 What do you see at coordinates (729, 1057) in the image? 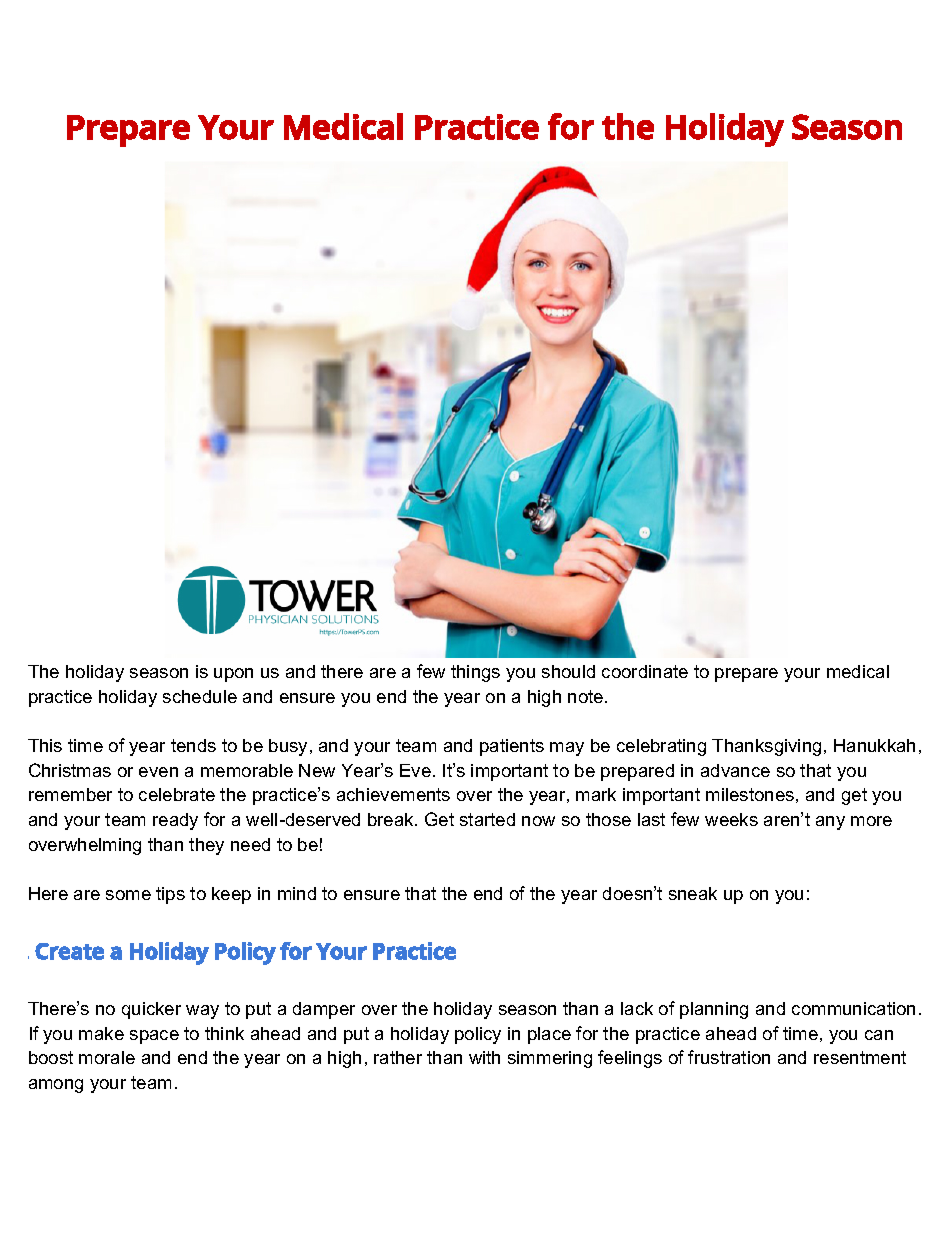
I see `frustration` at bounding box center [729, 1057].
